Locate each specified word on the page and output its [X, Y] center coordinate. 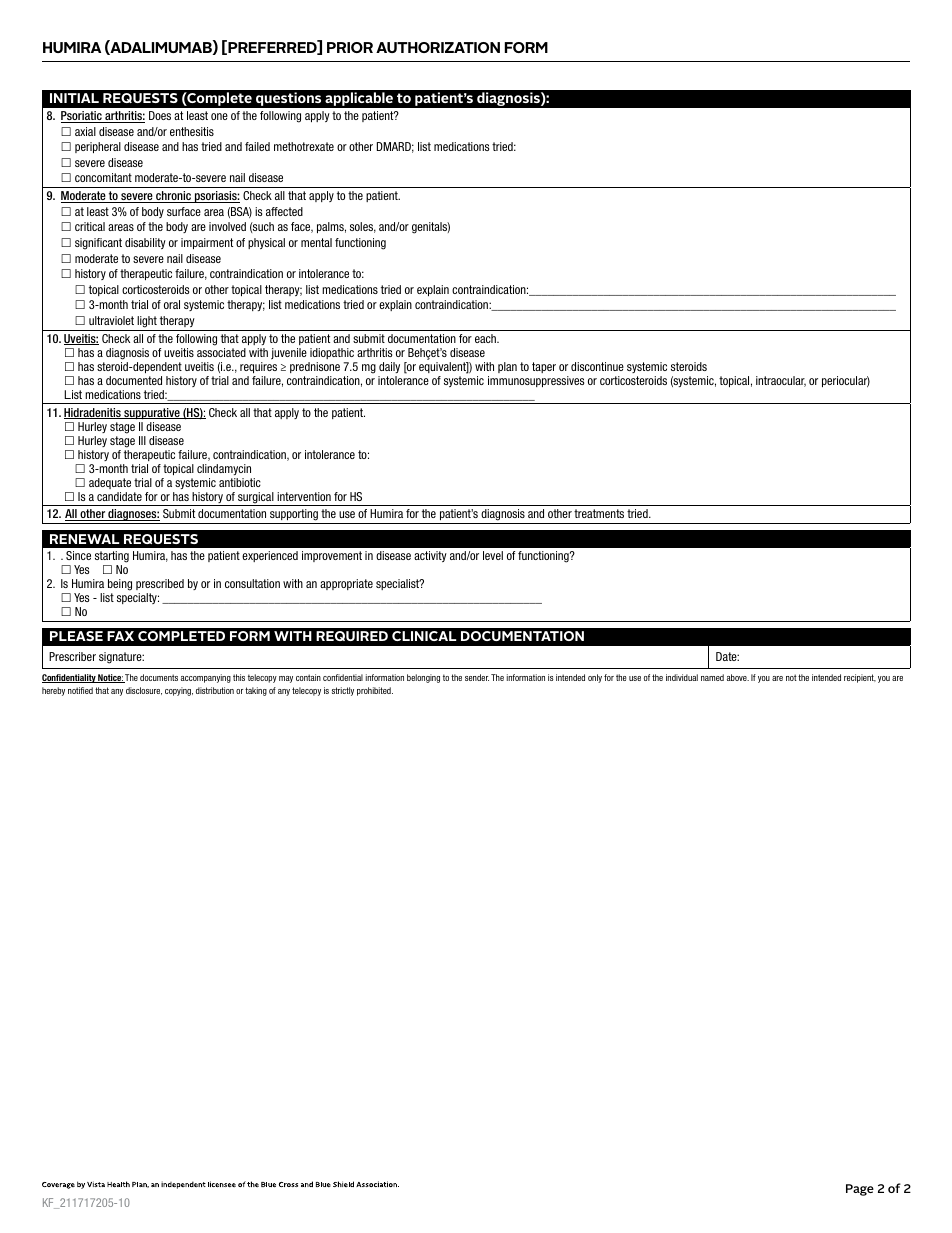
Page [860, 1190]
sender [477, 677]
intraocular [781, 381]
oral [172, 304]
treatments [599, 513]
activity [430, 556]
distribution [215, 690]
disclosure [144, 691]
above [738, 677]
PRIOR [350, 47]
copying [179, 691]
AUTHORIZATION [438, 47]
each [486, 338]
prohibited [375, 691]
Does [160, 115]
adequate [110, 483]
